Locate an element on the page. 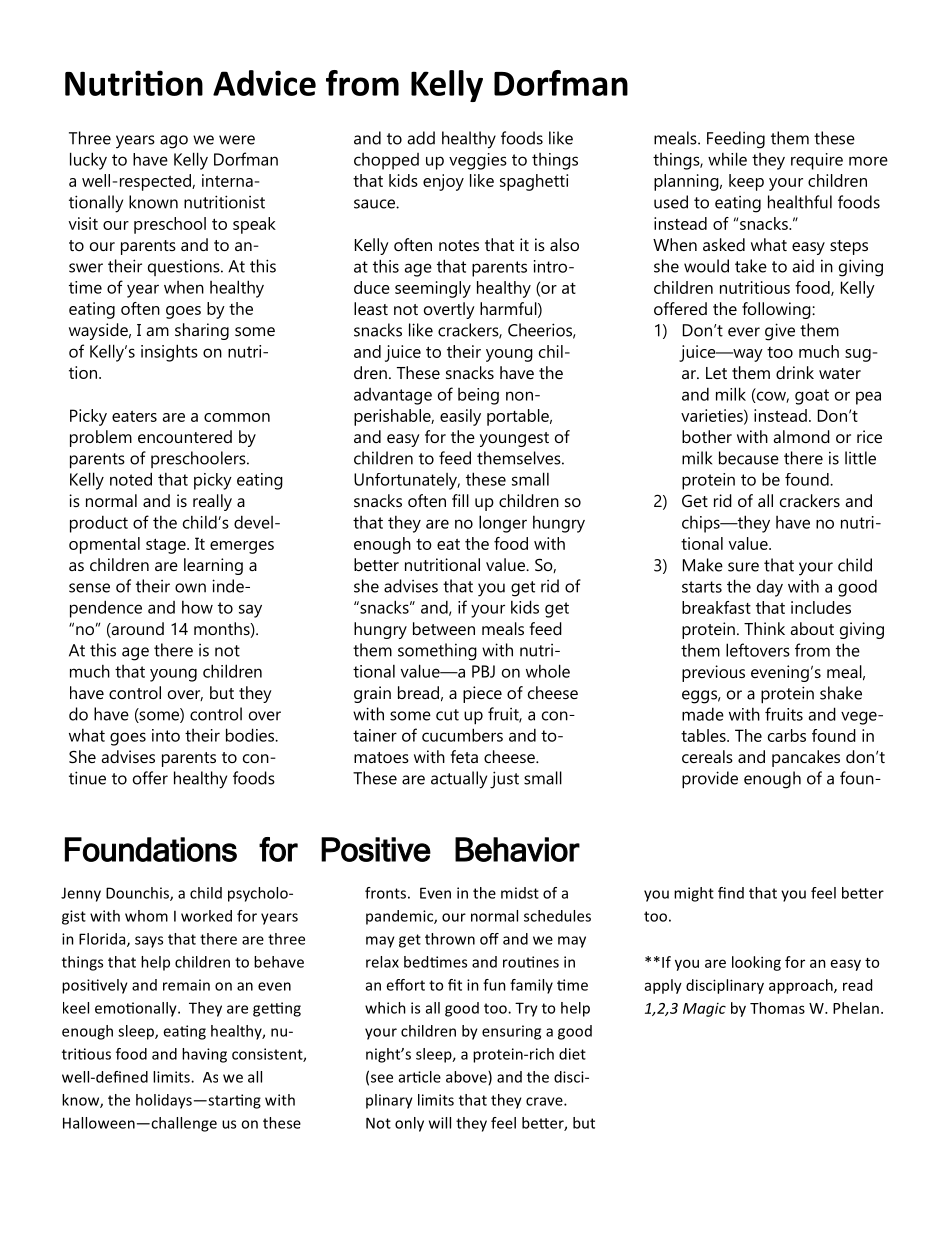 The height and width of the image is (1233, 952). veggies is located at coordinates (478, 161).
